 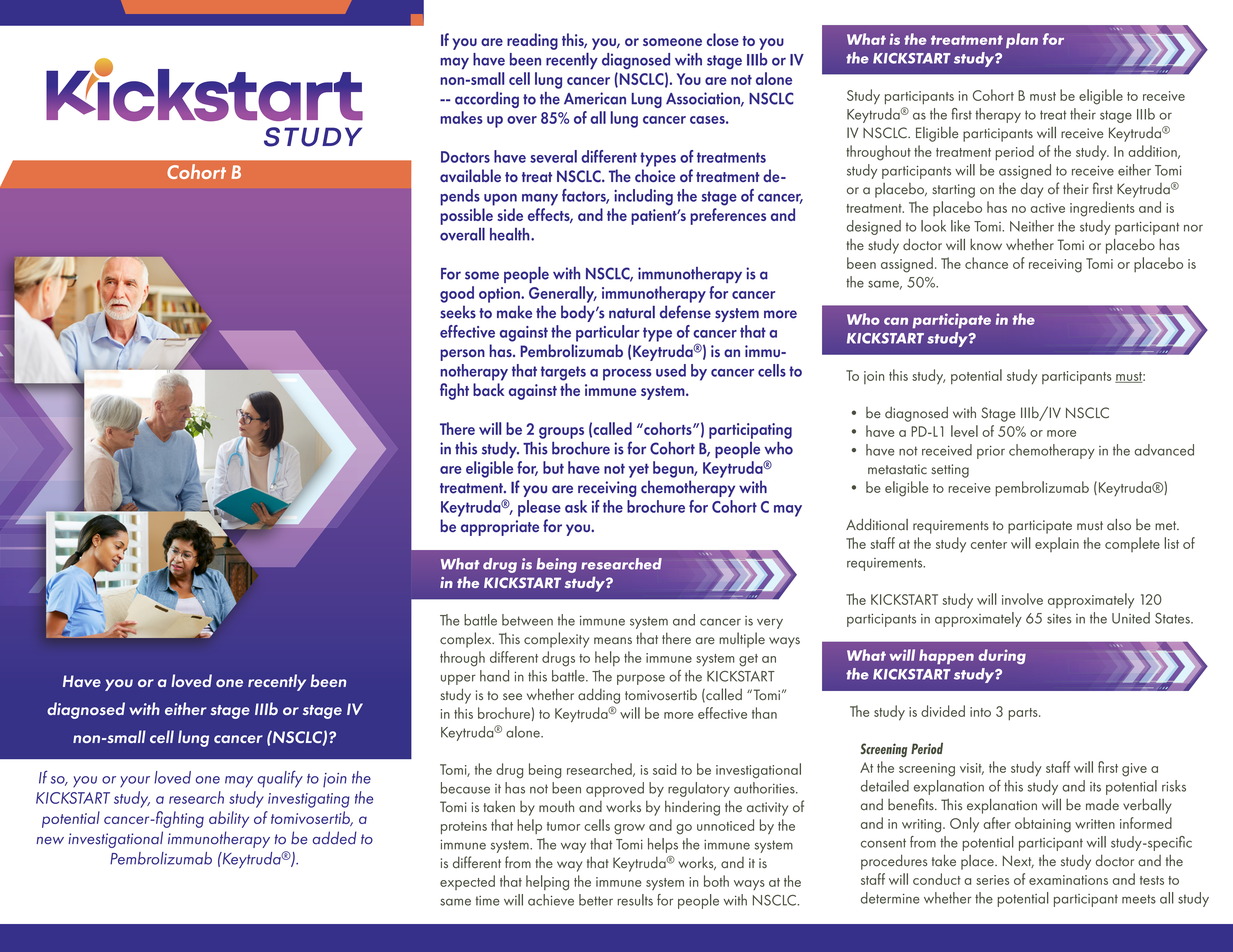 I want to click on yet, so click(x=639, y=470).
